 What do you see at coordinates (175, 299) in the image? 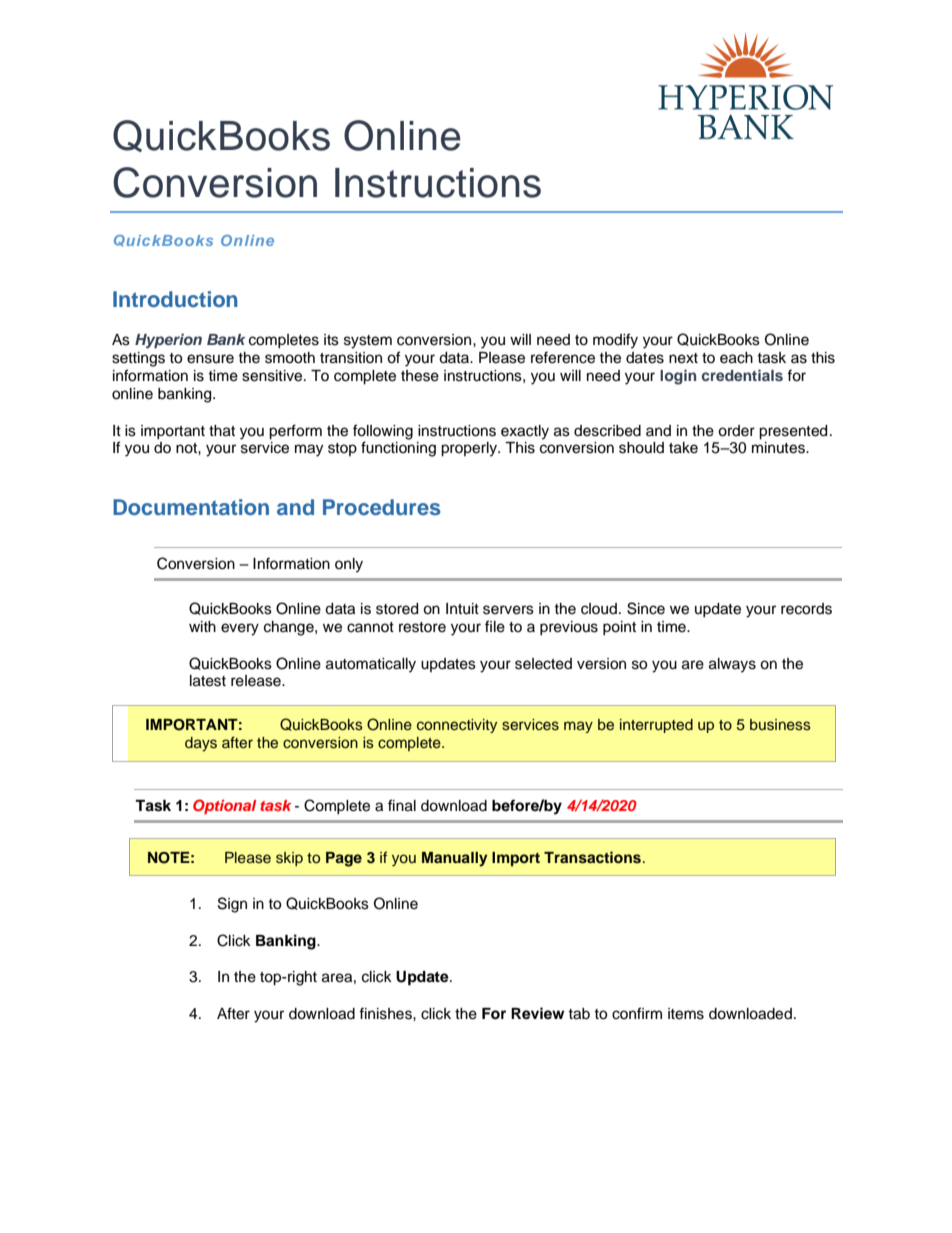
I see `Introduction` at bounding box center [175, 299].
